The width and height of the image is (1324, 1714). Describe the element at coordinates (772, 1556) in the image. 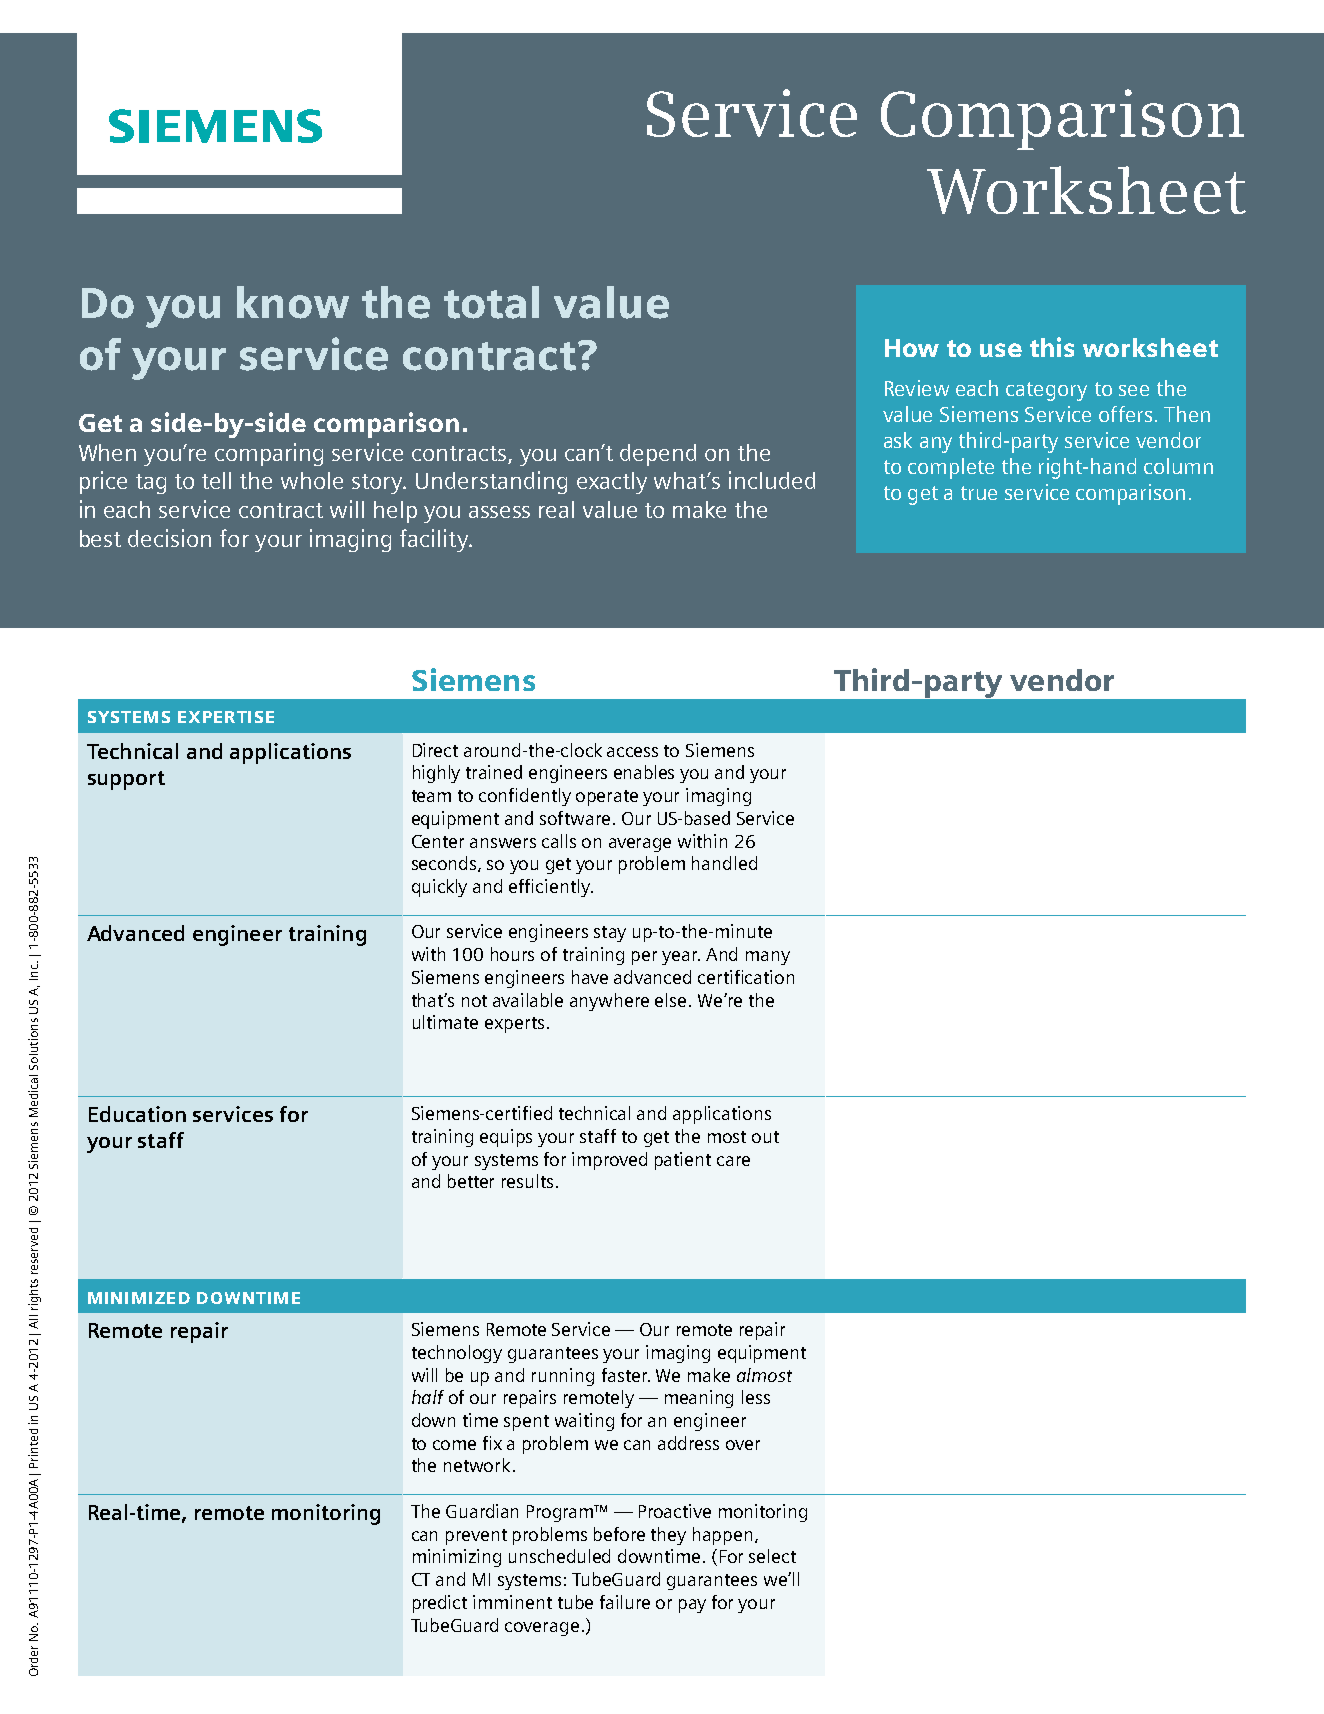

I see `select` at that location.
